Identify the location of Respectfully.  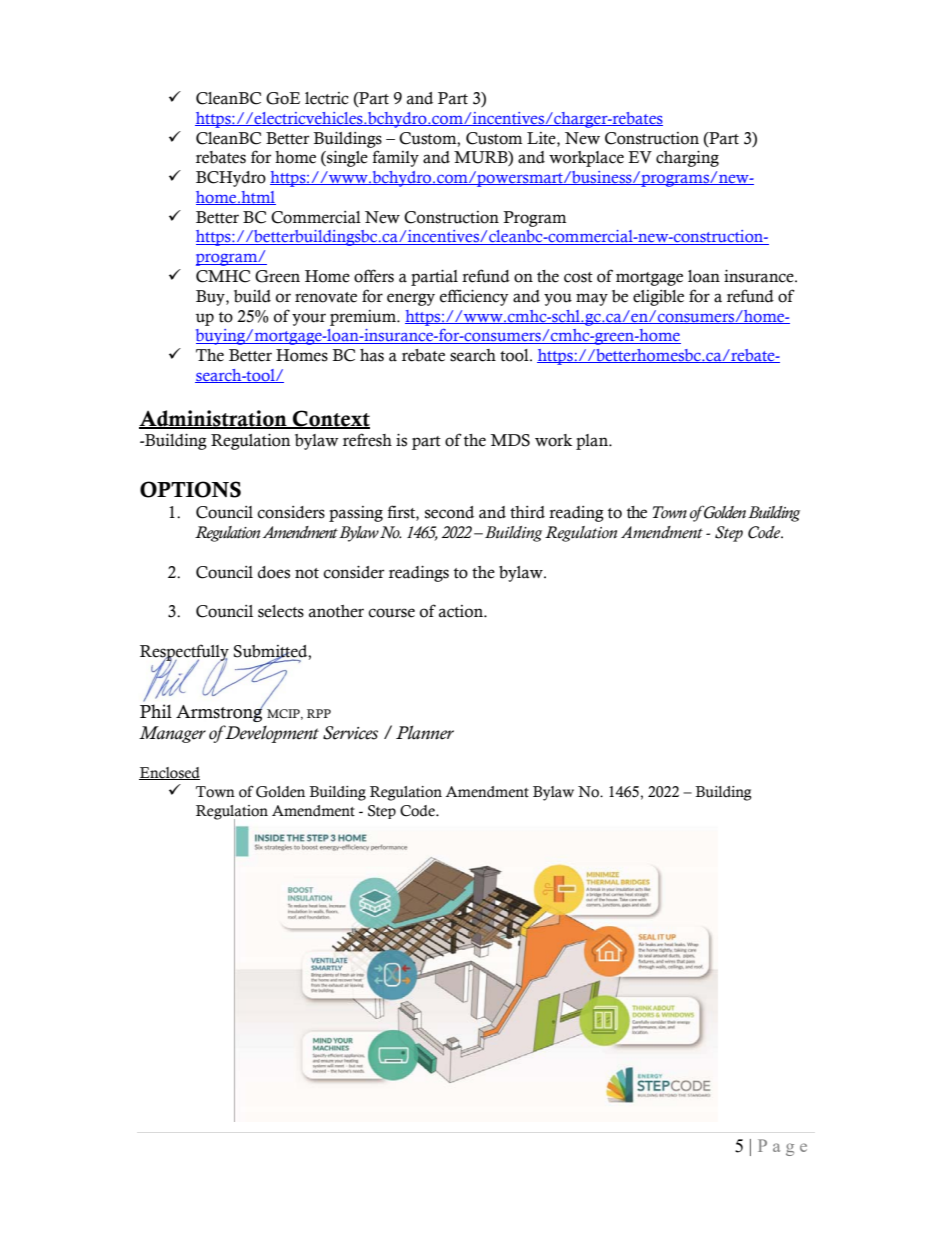
(184, 653).
